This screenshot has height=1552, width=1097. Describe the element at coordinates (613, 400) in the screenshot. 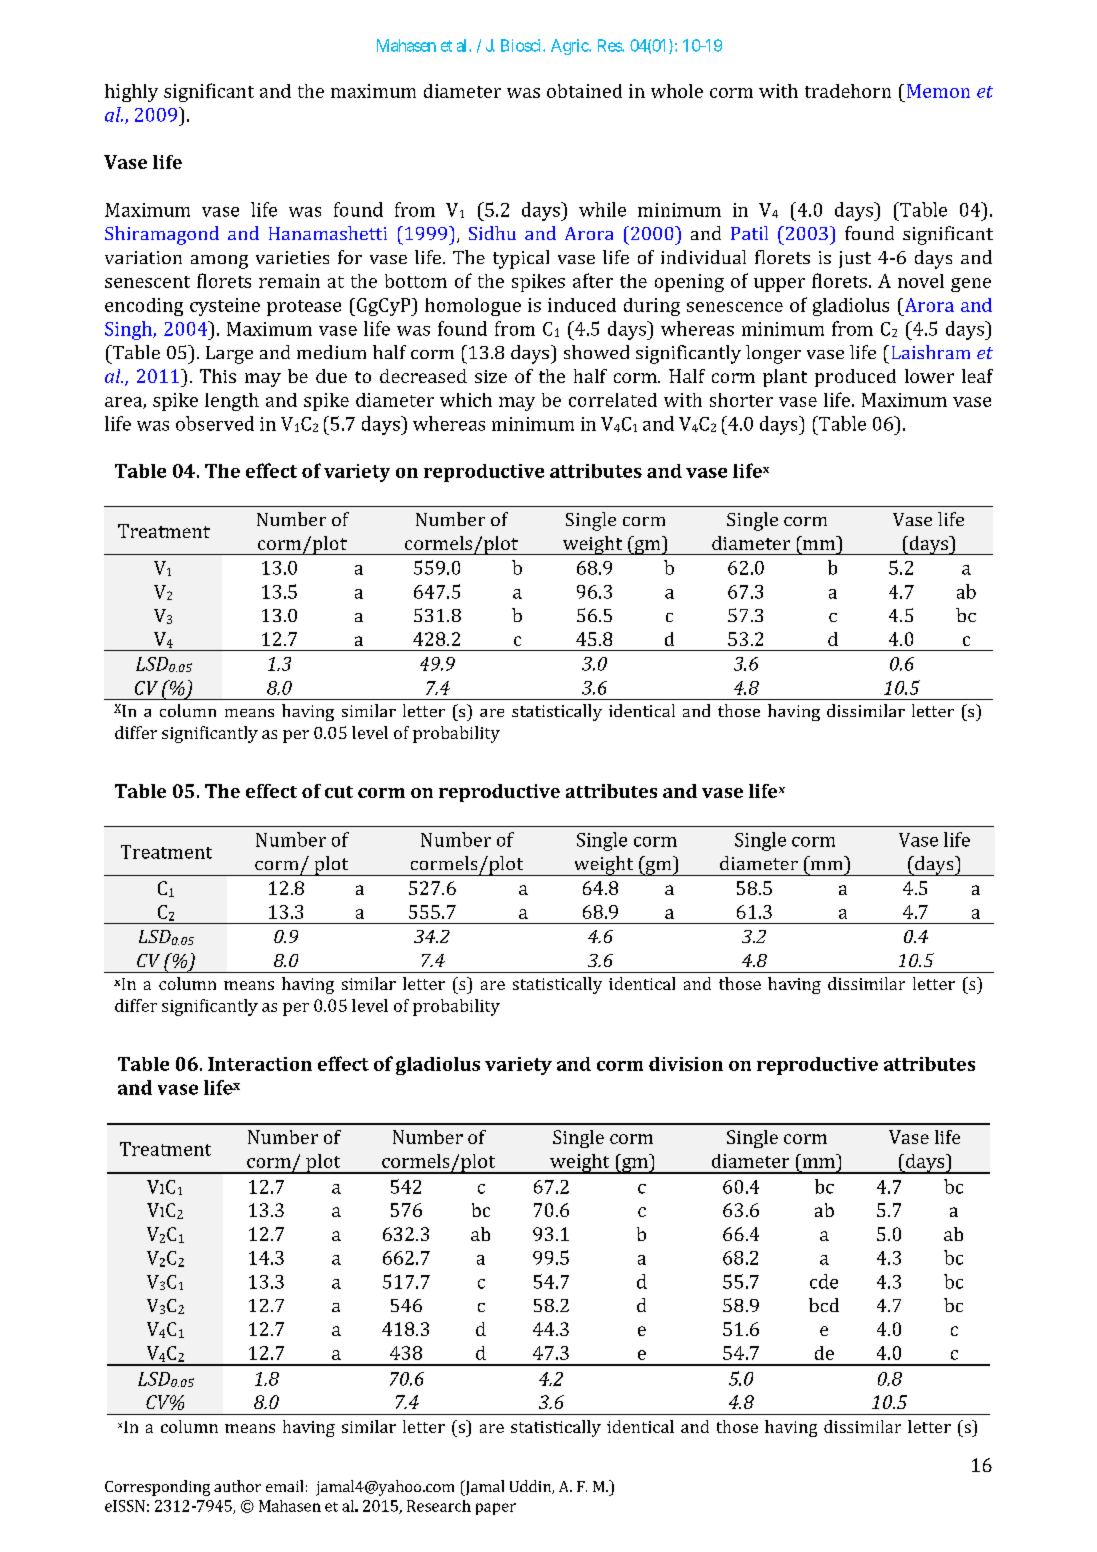

I see `correlated` at that location.
